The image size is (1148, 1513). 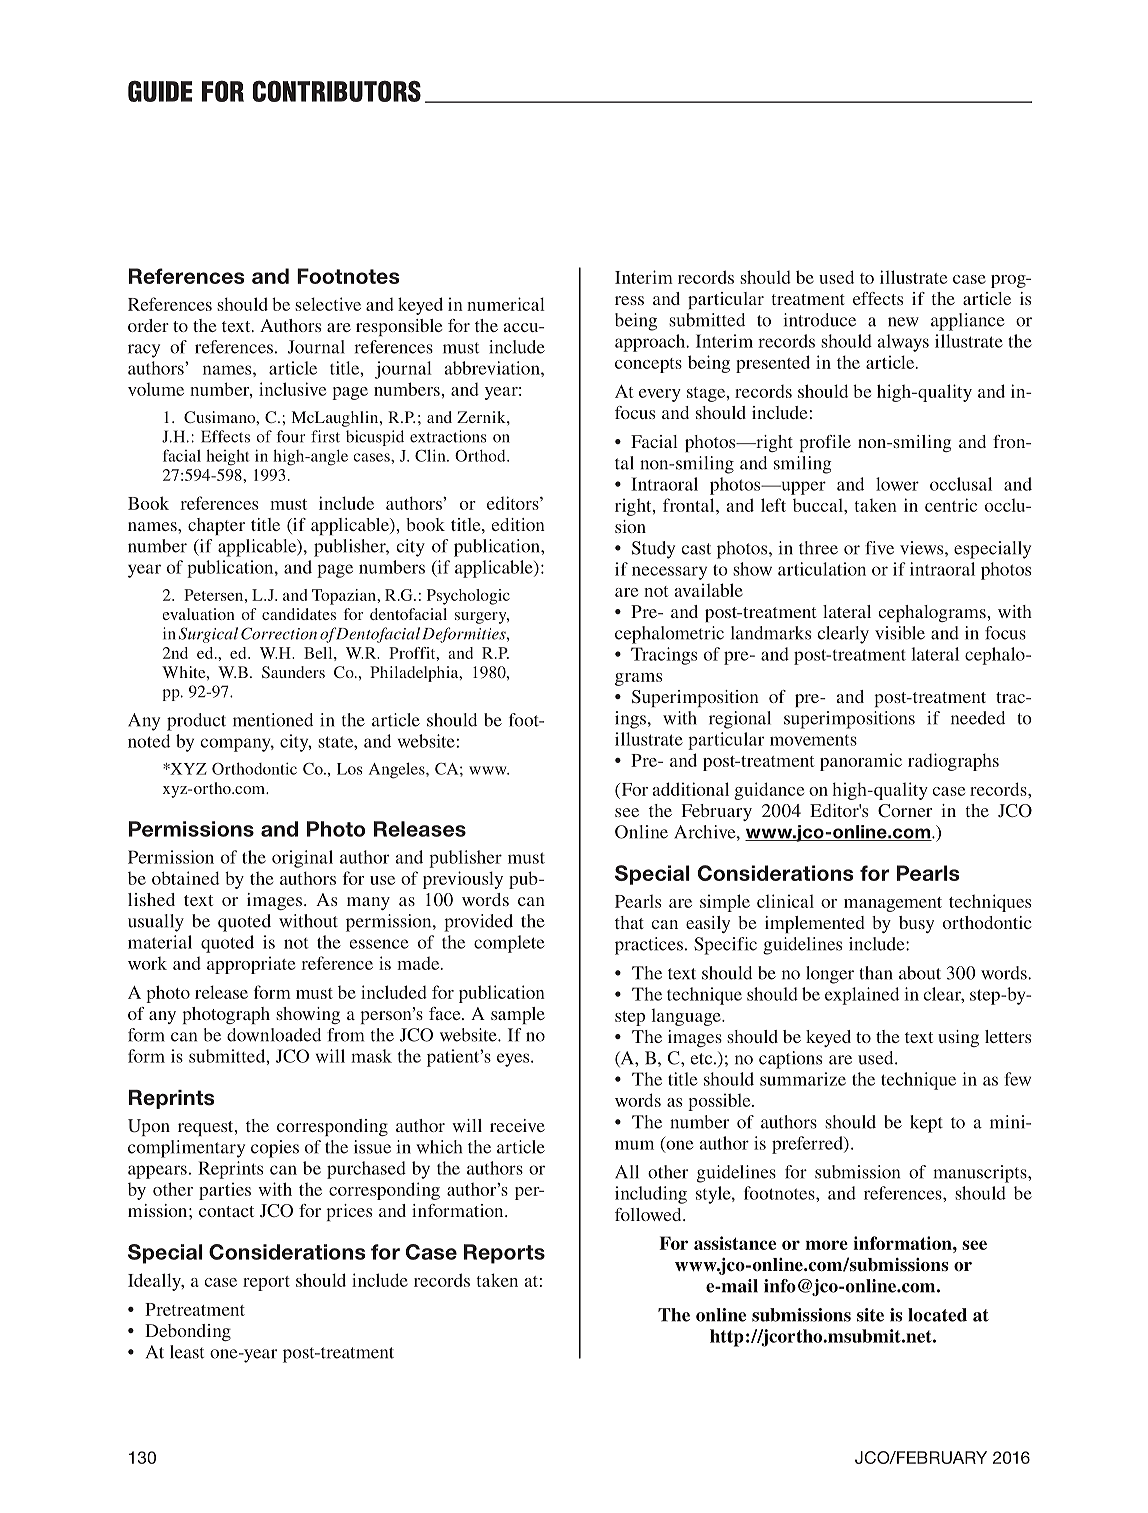 What do you see at coordinates (937, 1315) in the image?
I see `located` at bounding box center [937, 1315].
